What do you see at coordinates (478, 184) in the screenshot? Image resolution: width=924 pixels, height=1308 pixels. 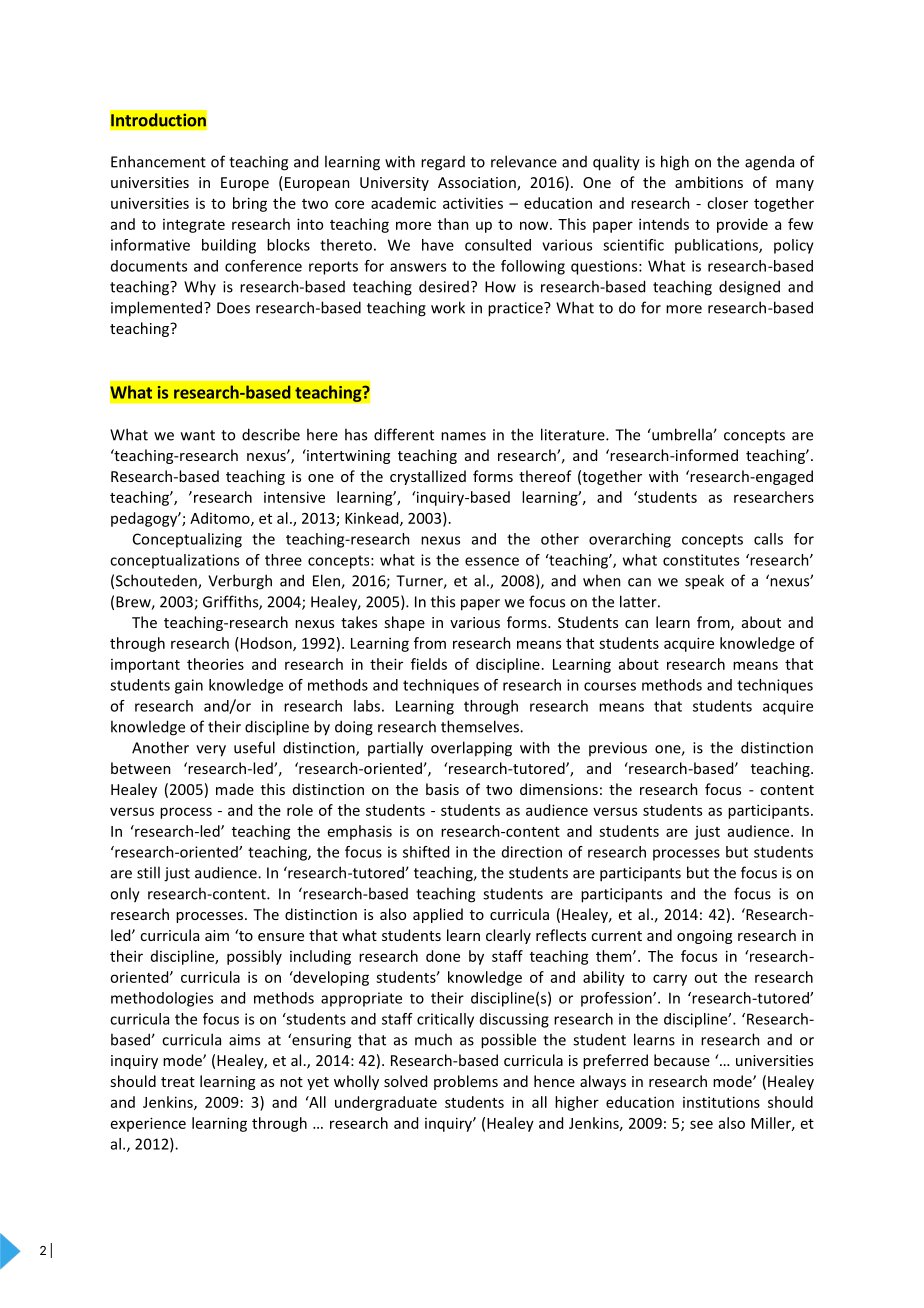 I see `Association` at bounding box center [478, 184].
